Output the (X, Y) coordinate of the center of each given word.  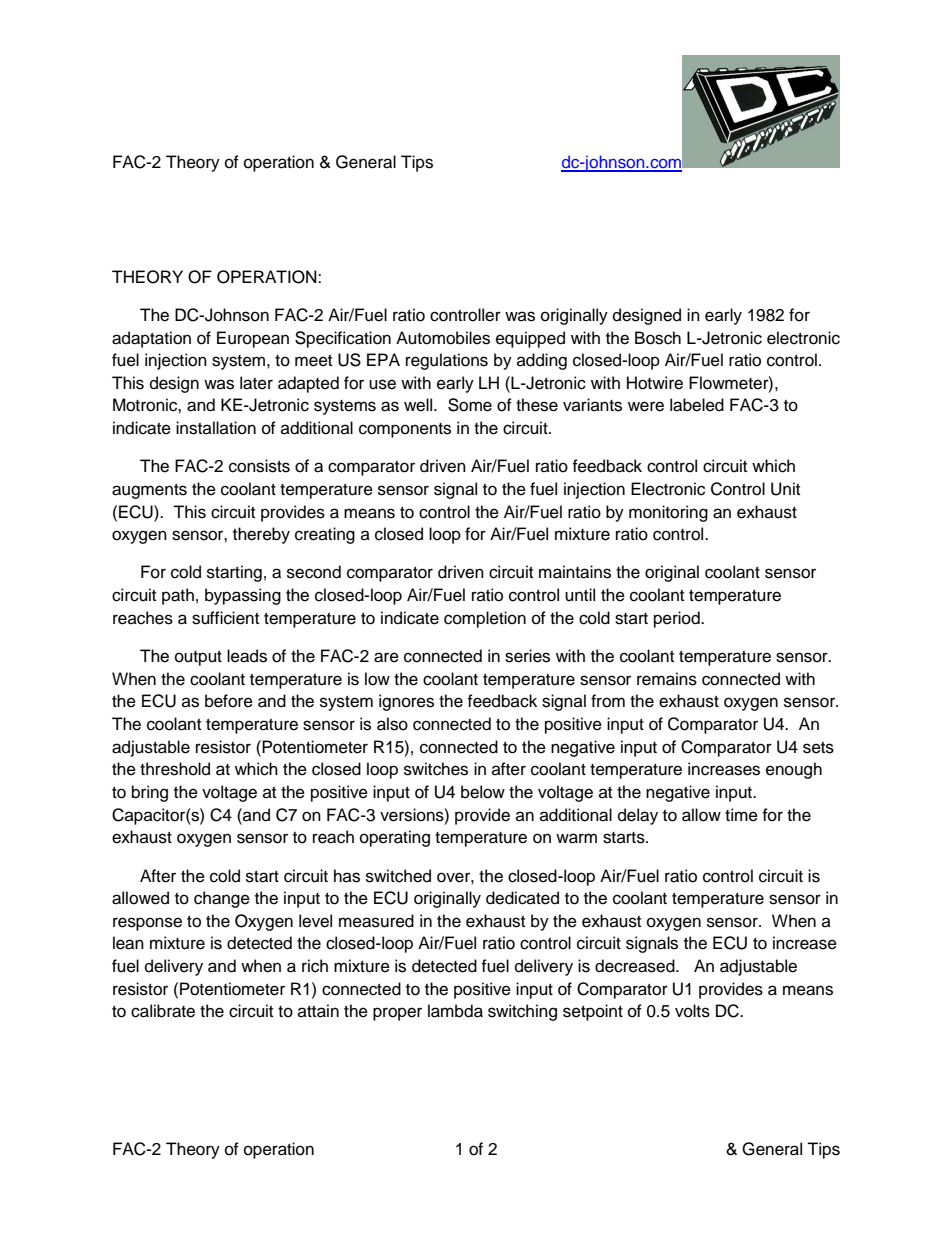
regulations (447, 361)
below (483, 792)
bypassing (243, 596)
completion (485, 619)
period (678, 619)
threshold (175, 769)
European (253, 339)
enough (794, 770)
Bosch (658, 338)
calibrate (163, 1011)
